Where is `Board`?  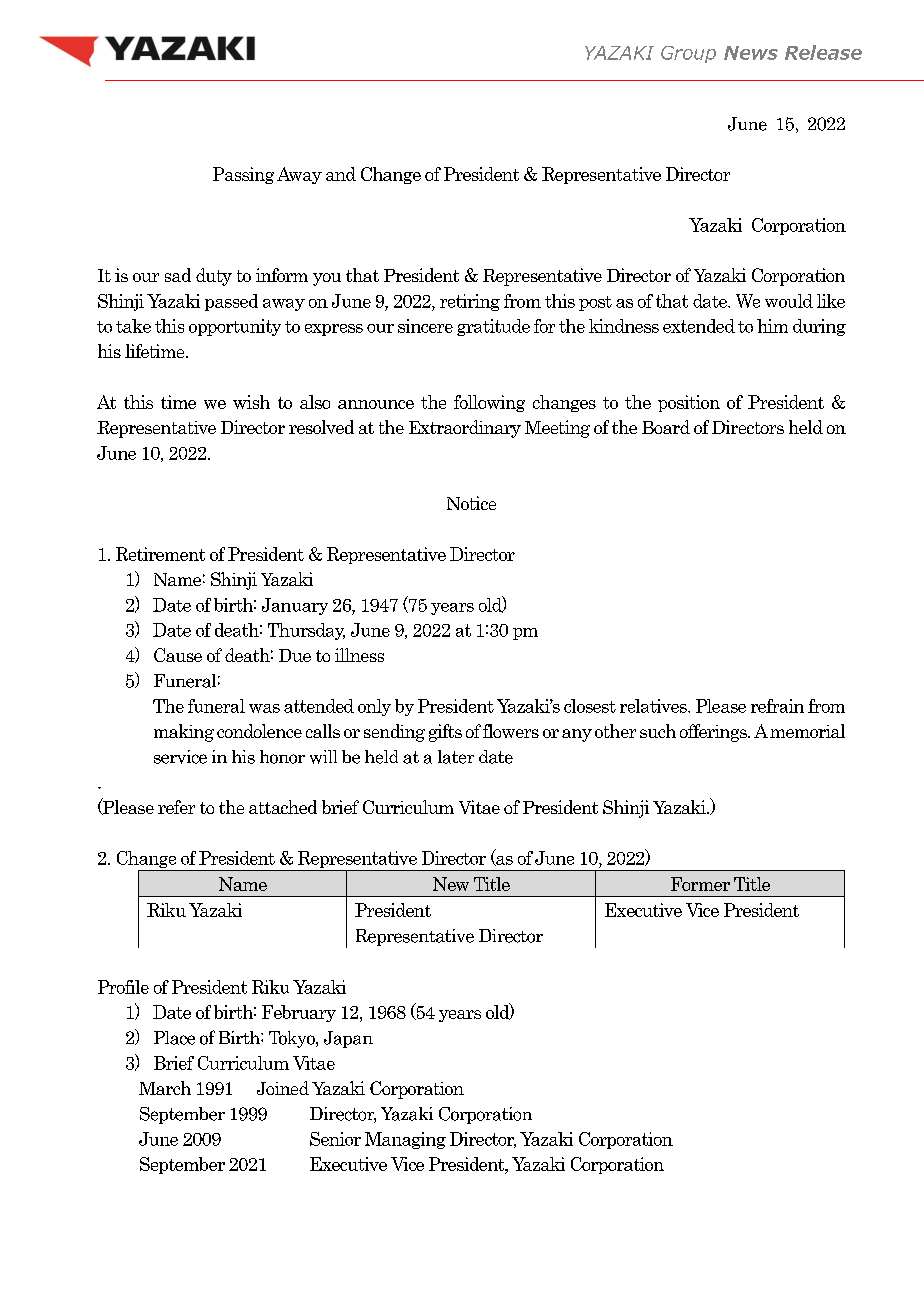 Board is located at coordinates (666, 427).
